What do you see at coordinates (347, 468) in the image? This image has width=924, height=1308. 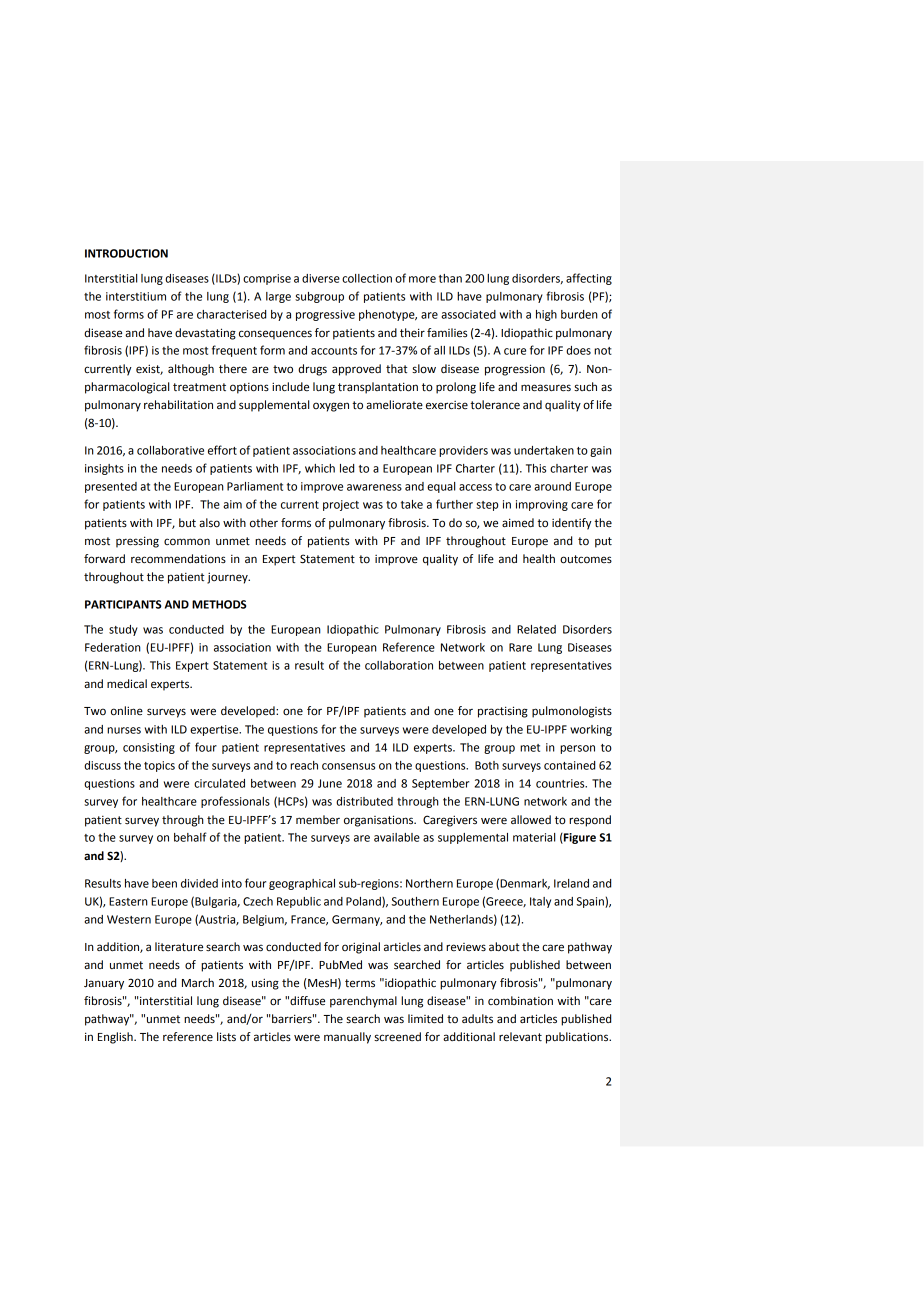 I see `led` at bounding box center [347, 468].
